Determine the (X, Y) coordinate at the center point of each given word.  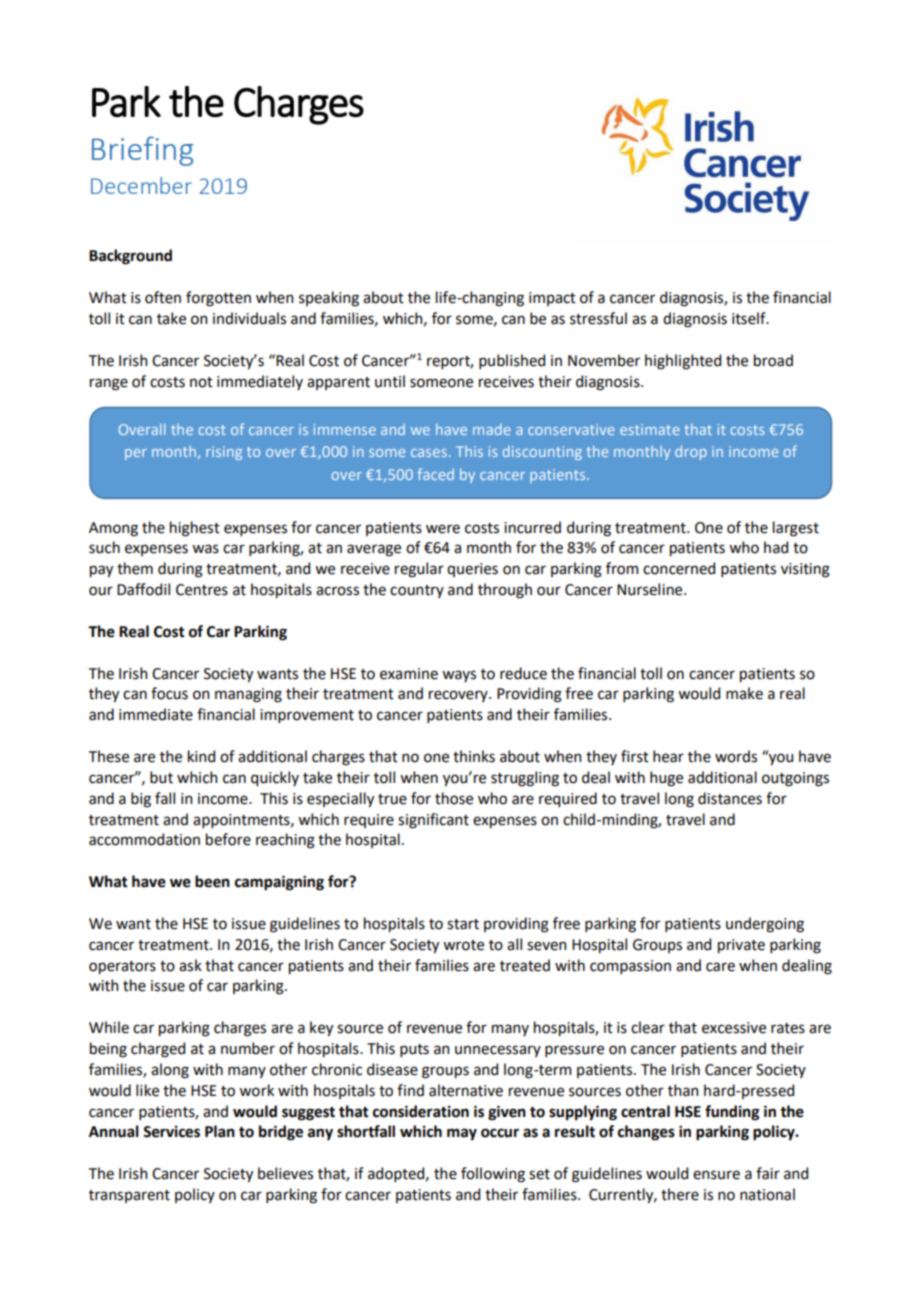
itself (750, 318)
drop (691, 453)
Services (171, 1132)
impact (552, 299)
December (141, 185)
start (463, 924)
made (492, 429)
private (741, 946)
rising (224, 453)
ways (459, 676)
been (212, 881)
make (744, 693)
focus (169, 693)
